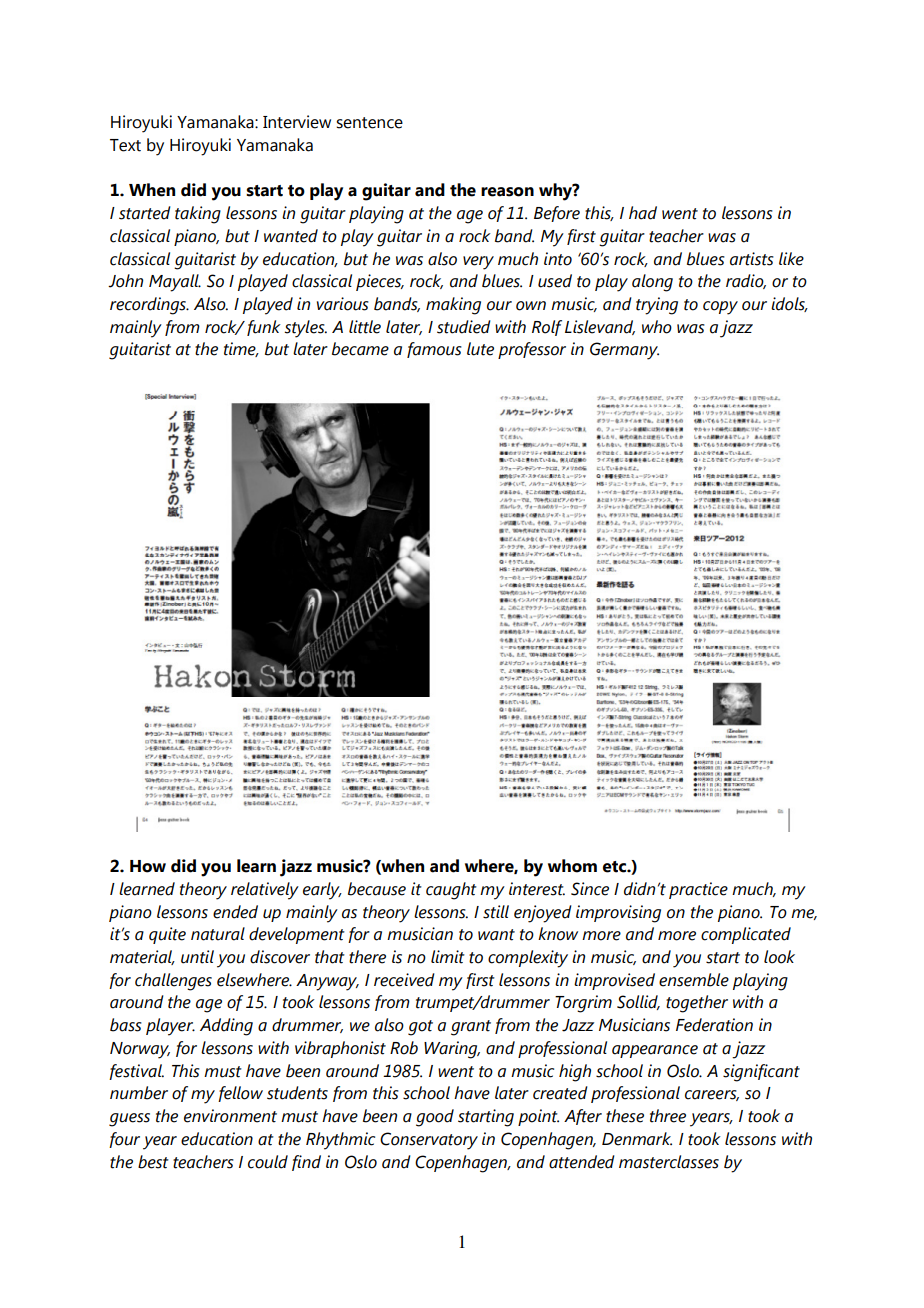 The width and height of the image is (924, 1308). What do you see at coordinates (507, 192) in the image?
I see `reason` at bounding box center [507, 192].
